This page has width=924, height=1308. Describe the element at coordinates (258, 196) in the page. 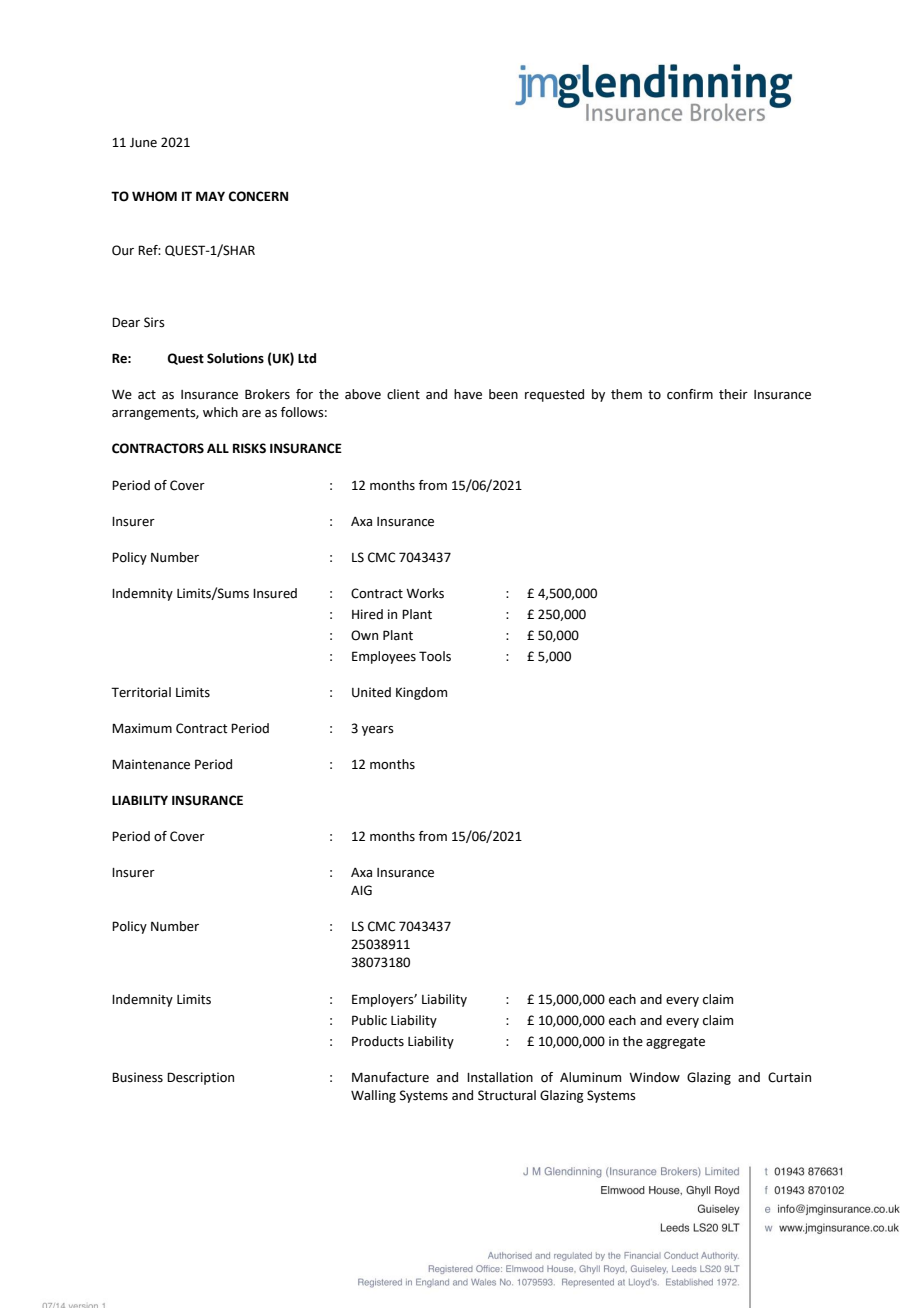

I see `CONCERN` at that location.
